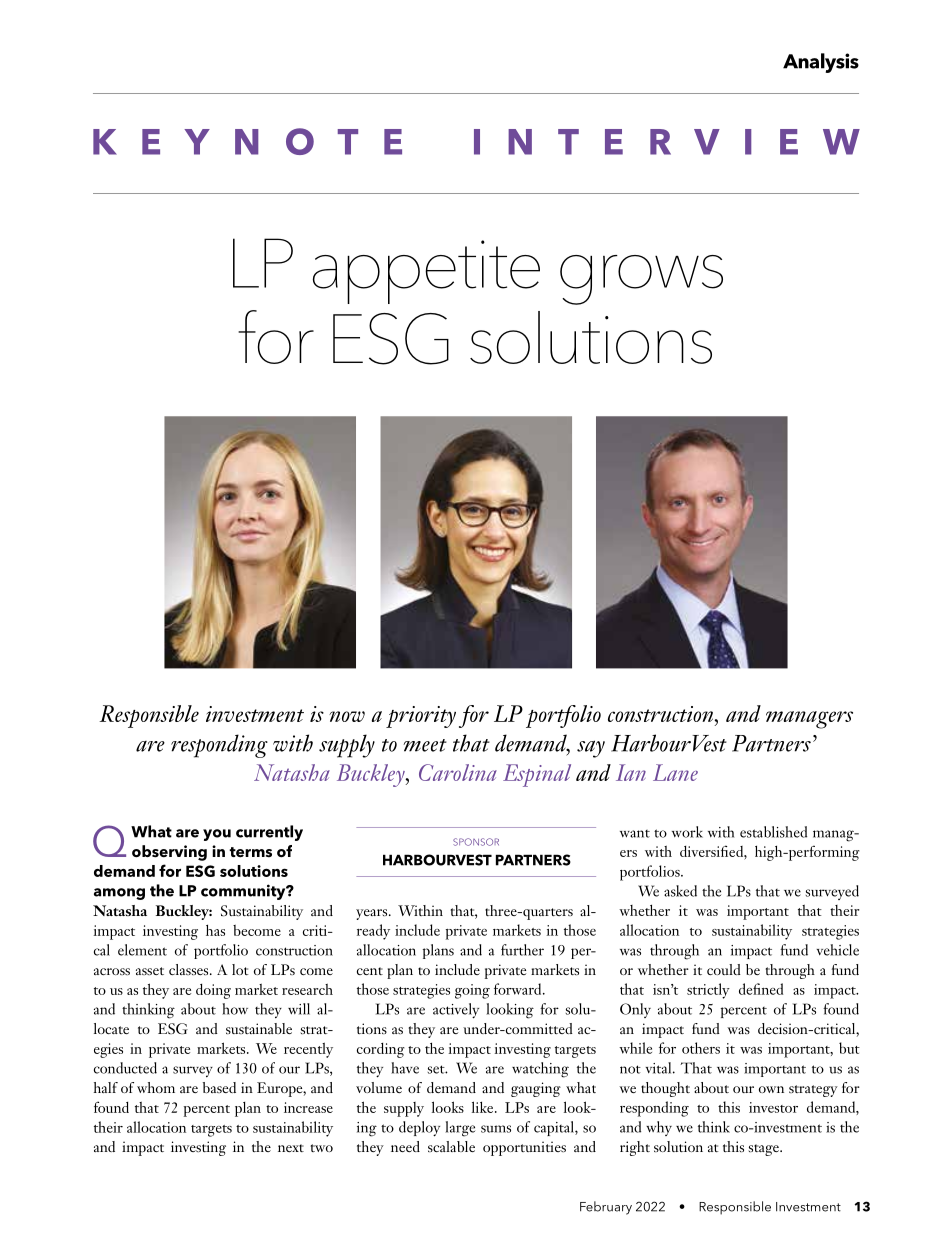  What do you see at coordinates (426, 272) in the image?
I see `appetite` at bounding box center [426, 272].
